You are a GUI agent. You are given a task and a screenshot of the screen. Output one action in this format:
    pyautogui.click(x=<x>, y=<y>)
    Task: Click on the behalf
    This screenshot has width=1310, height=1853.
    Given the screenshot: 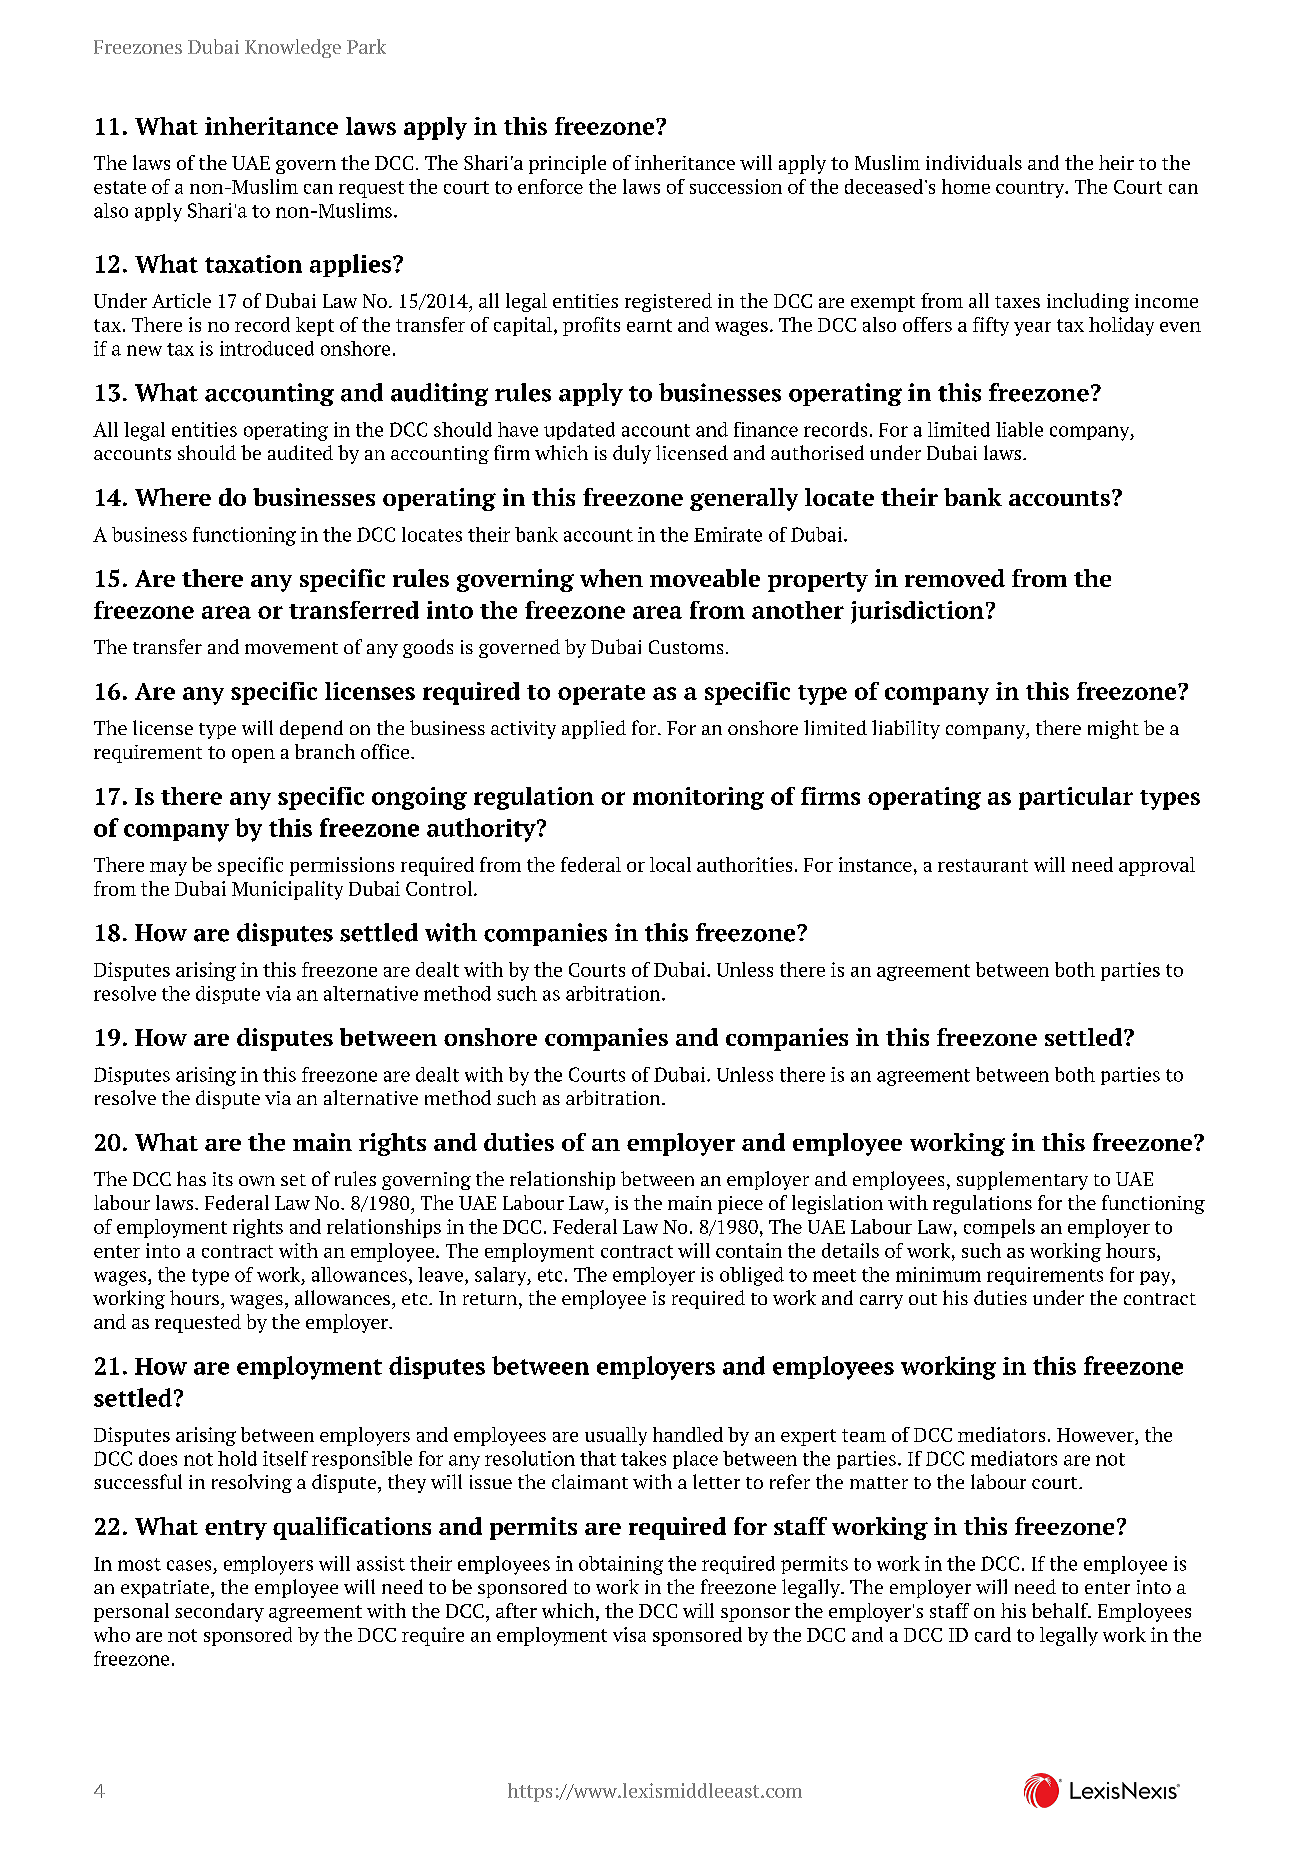 What is the action you would take?
    pyautogui.click(x=1061, y=1610)
